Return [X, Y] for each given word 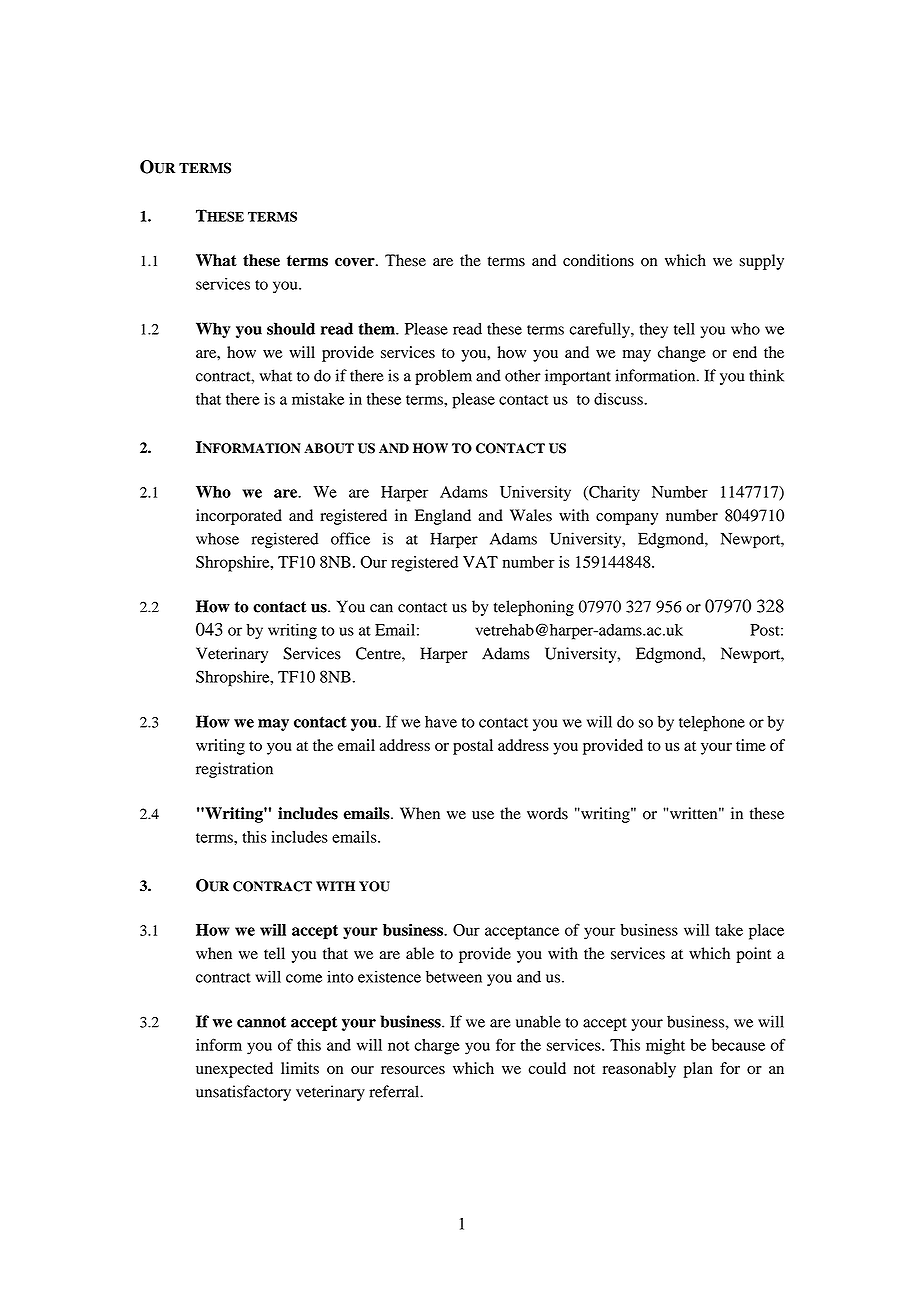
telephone [712, 723]
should [291, 328]
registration [234, 770]
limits [300, 1068]
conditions [598, 260]
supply [761, 262]
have [441, 722]
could [547, 1068]
